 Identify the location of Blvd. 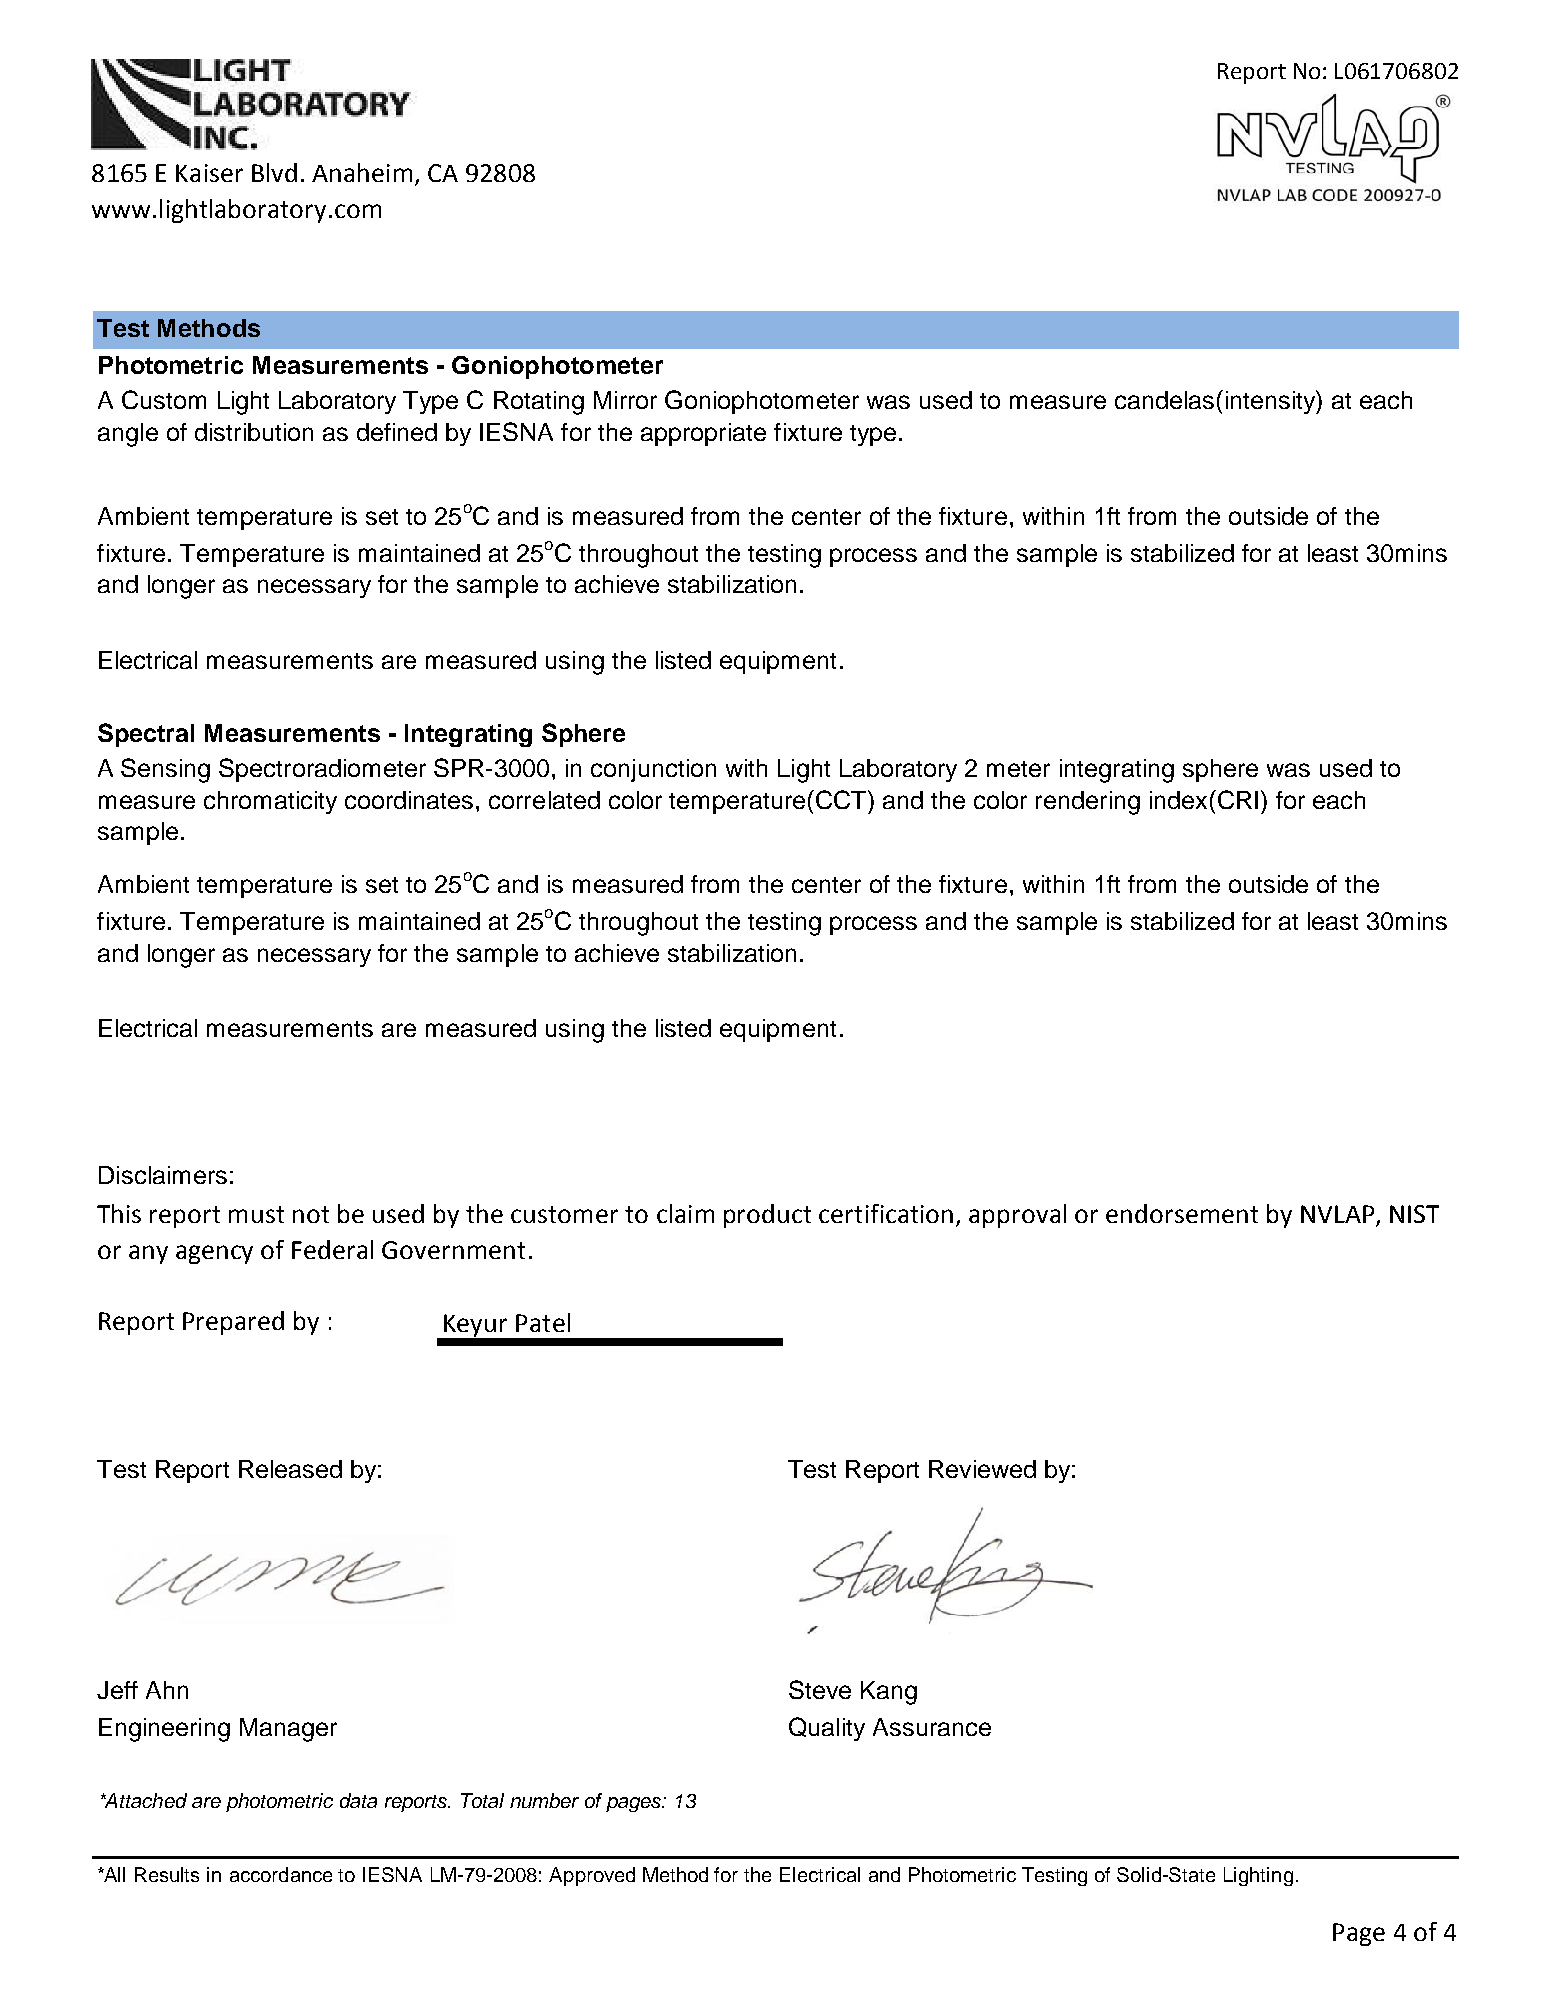
(274, 172).
